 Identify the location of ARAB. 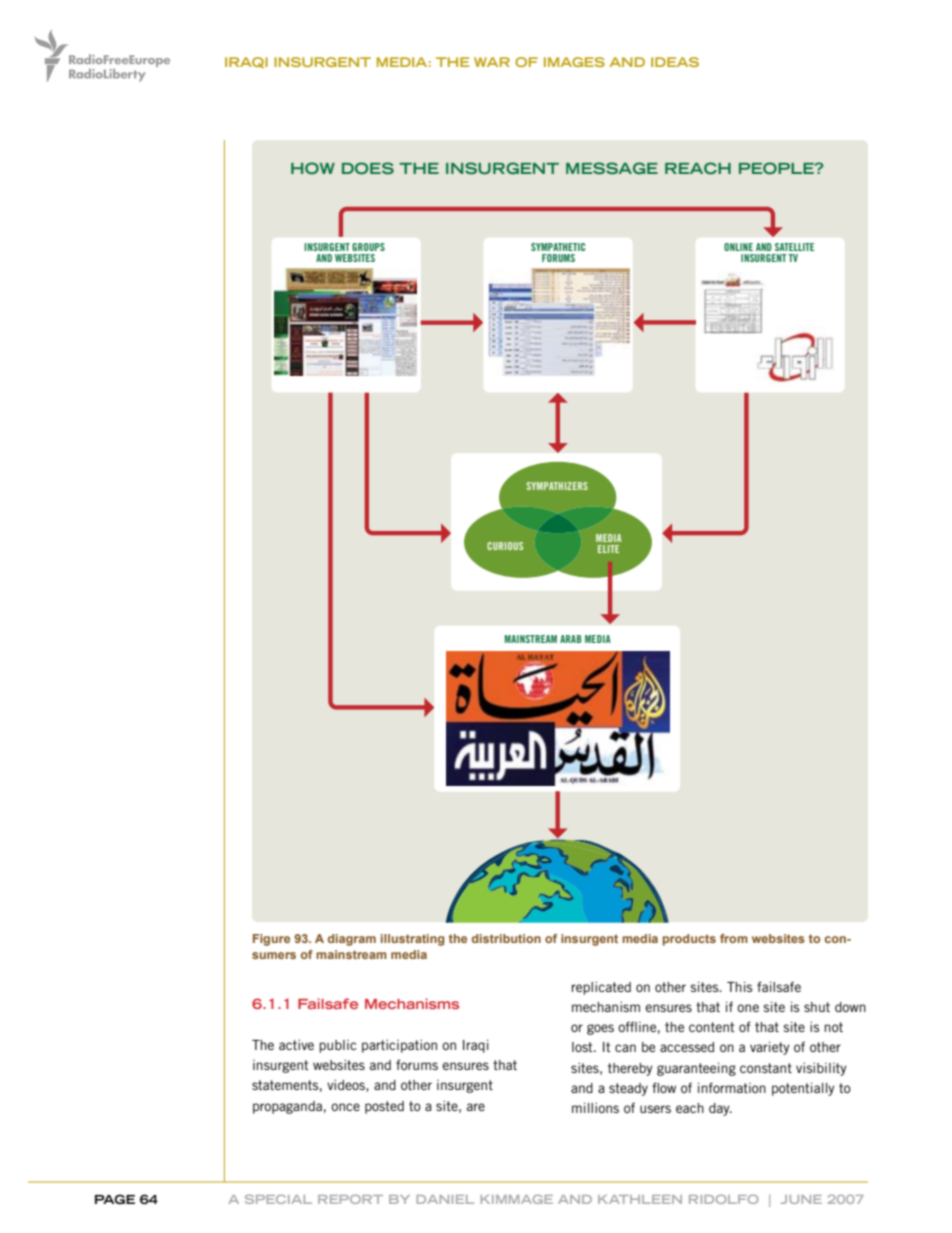
(571, 639).
